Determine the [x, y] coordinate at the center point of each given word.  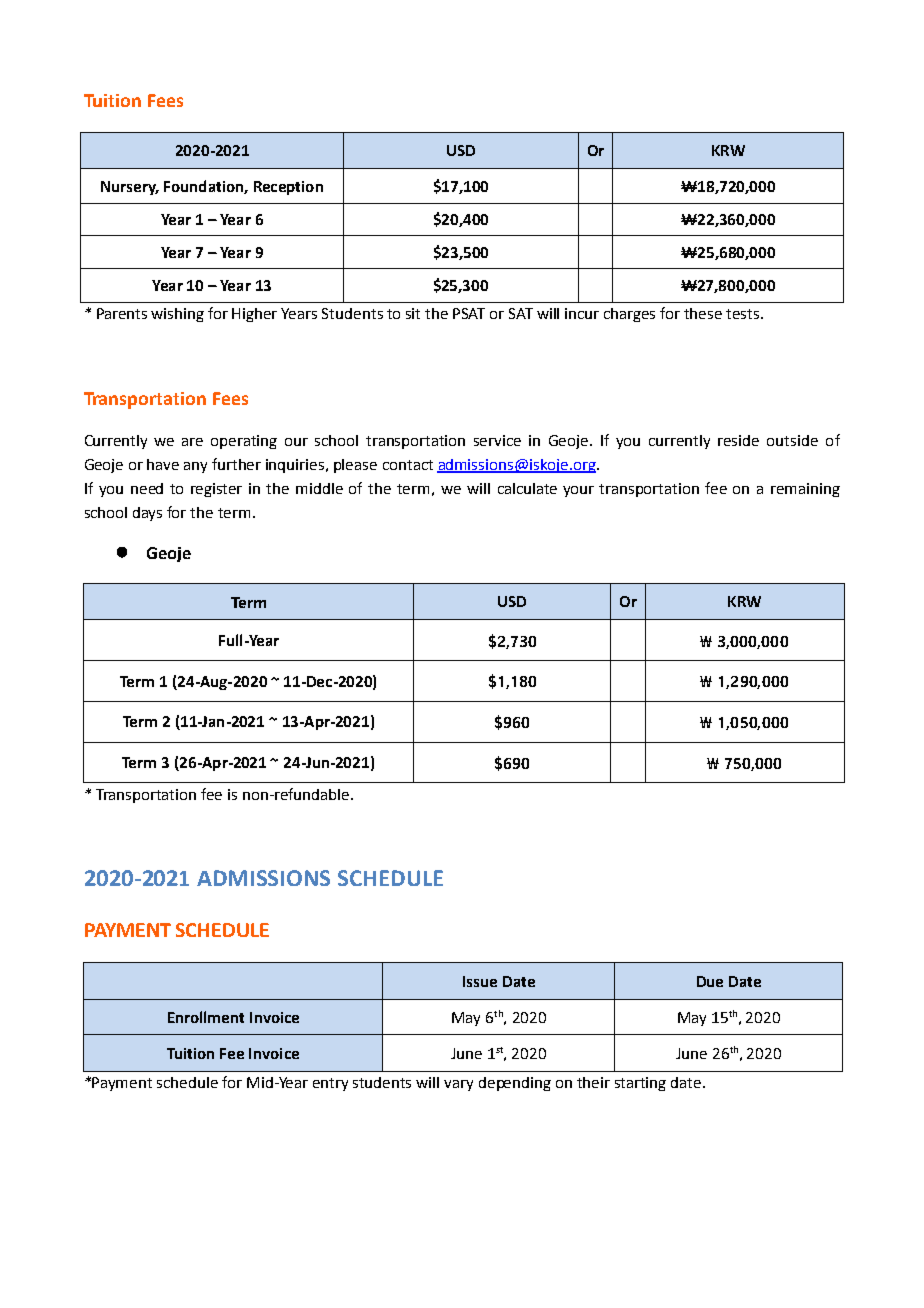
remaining [805, 490]
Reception [288, 188]
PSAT [469, 313]
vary [458, 1085]
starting [640, 1084]
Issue [480, 981]
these [703, 313]
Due [710, 981]
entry [330, 1084]
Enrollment [206, 1017]
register [216, 490]
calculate [527, 488]
